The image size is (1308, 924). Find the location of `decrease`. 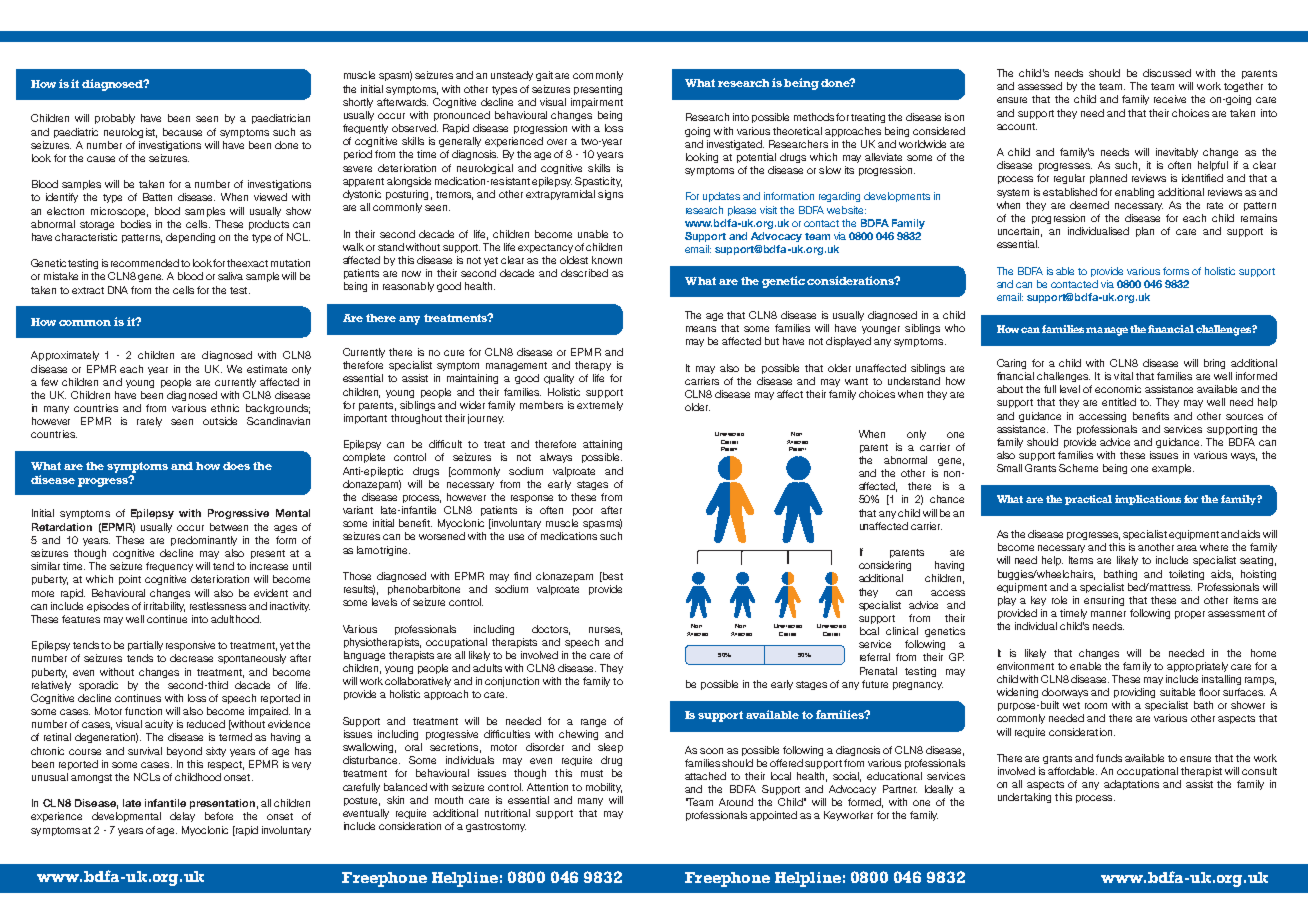

decrease is located at coordinates (191, 658).
